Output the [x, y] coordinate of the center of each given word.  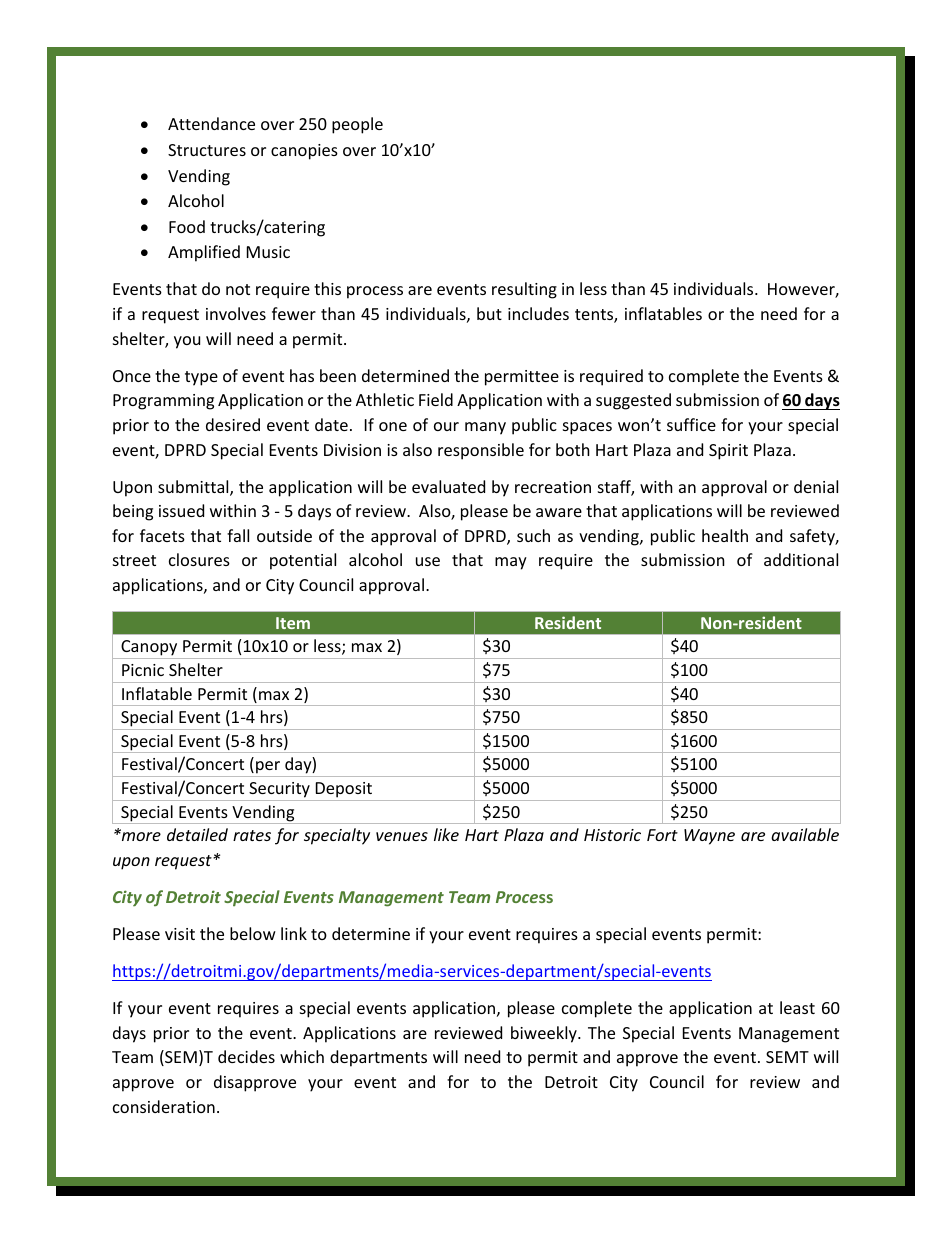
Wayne [709, 837]
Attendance [211, 123]
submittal [194, 488]
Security [279, 790]
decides [246, 1056]
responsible [481, 451]
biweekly [545, 1034]
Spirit [728, 452]
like [446, 834]
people [357, 125]
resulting [524, 290]
